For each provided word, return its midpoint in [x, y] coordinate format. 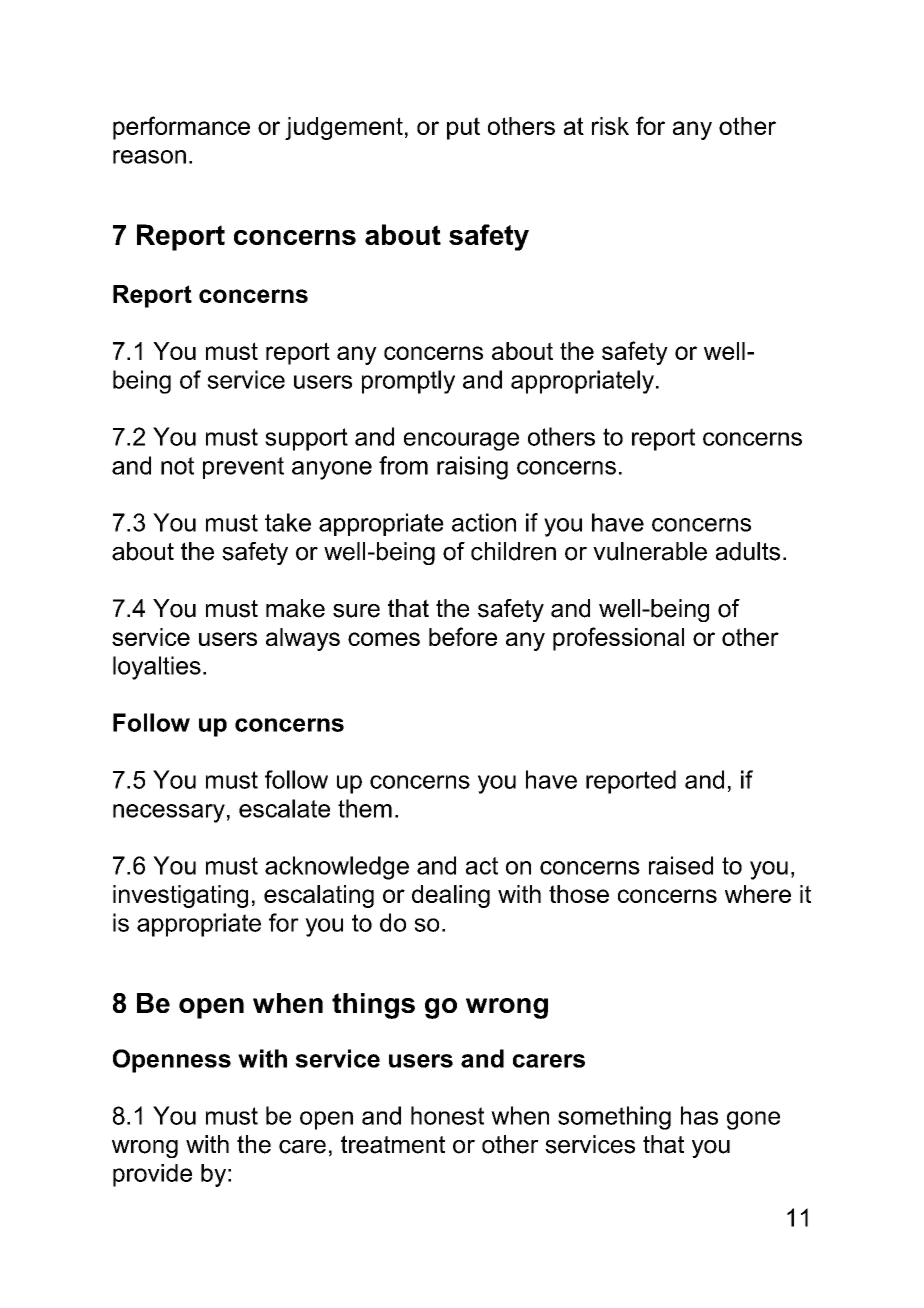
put [463, 128]
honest [447, 1115]
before [463, 636]
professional [618, 639]
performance [181, 128]
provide [152, 1175]
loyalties [157, 668]
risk [610, 126]
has [699, 1115]
